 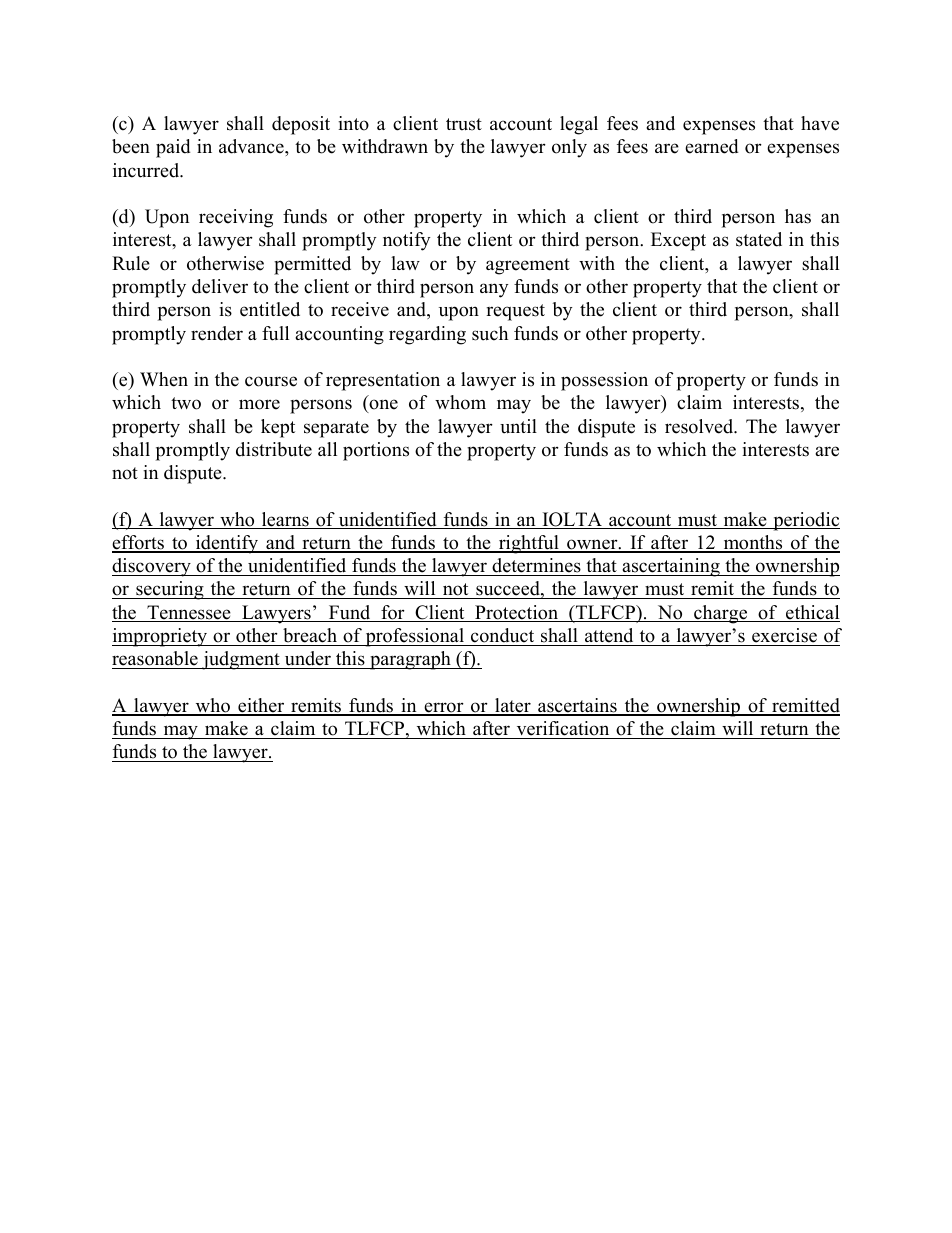 What do you see at coordinates (805, 521) in the image?
I see `periodic` at bounding box center [805, 521].
